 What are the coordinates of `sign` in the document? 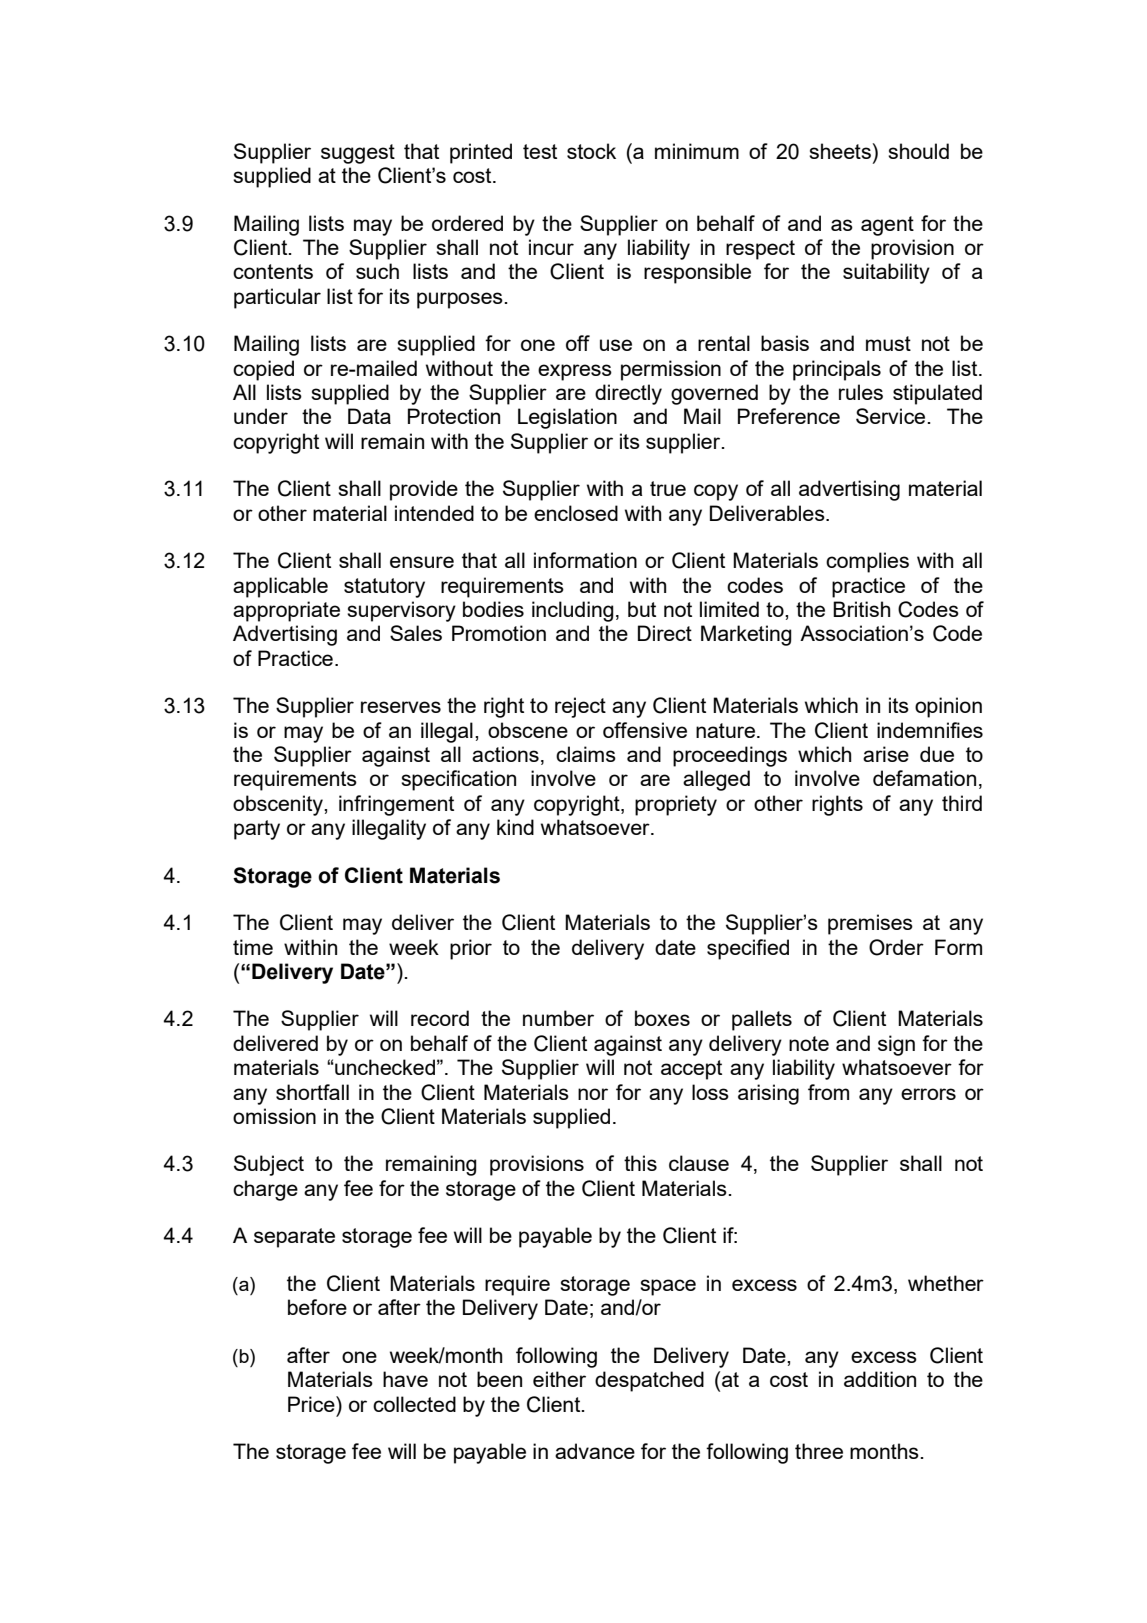 It's located at (896, 1045).
